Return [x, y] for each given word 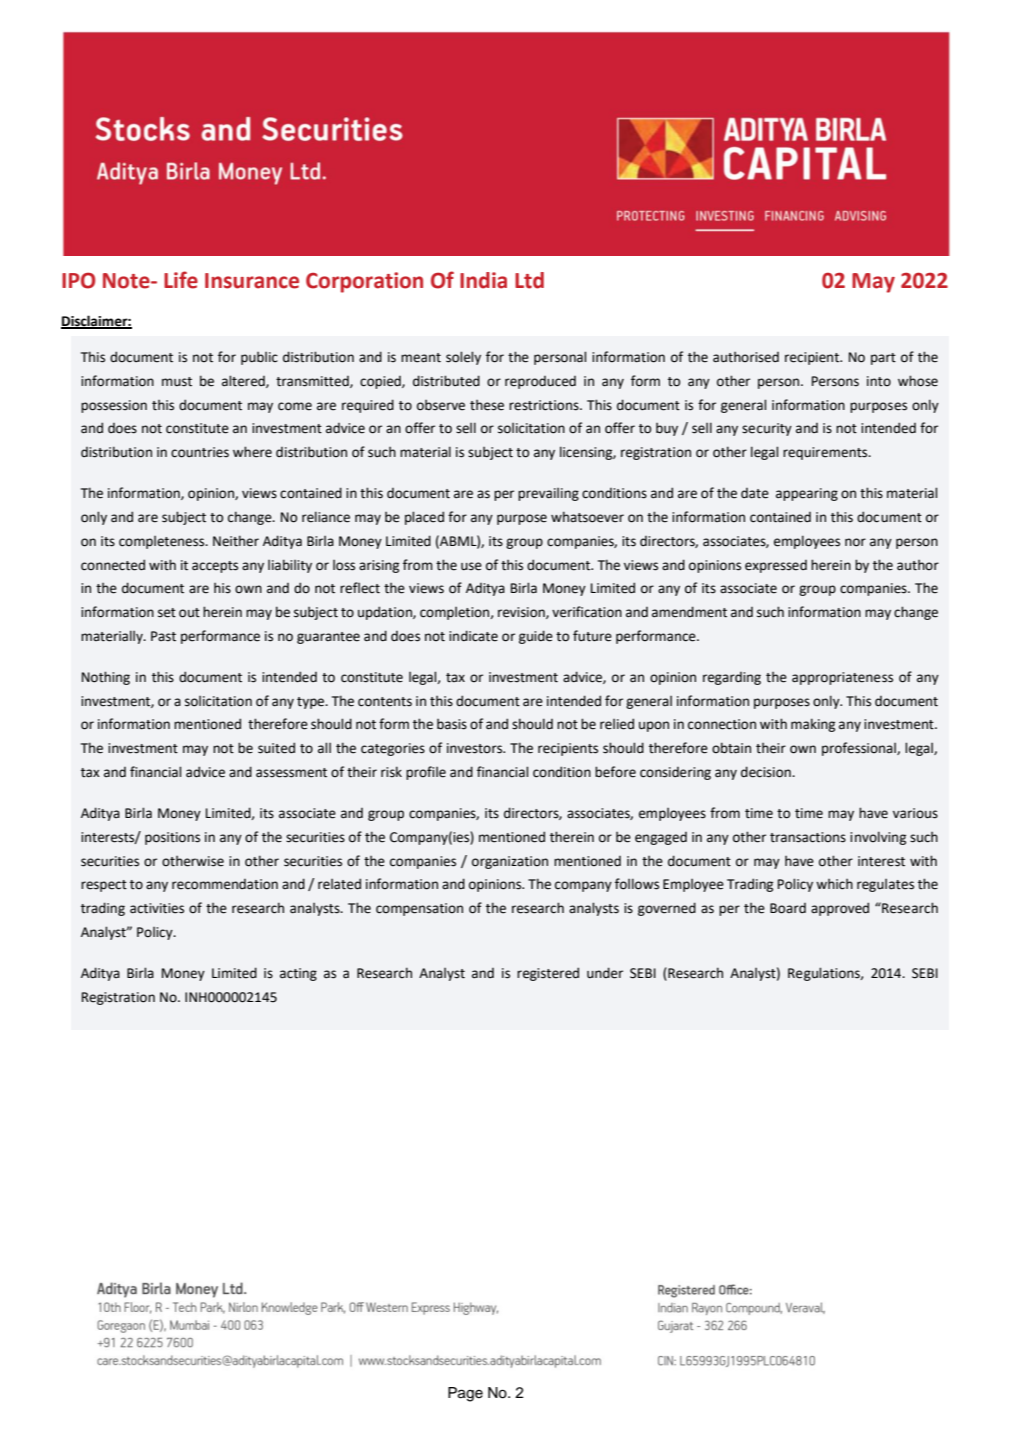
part [883, 359]
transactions [808, 837]
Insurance [252, 281]
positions [172, 838]
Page [465, 1394]
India [483, 280]
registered [548, 974]
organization [510, 862]
